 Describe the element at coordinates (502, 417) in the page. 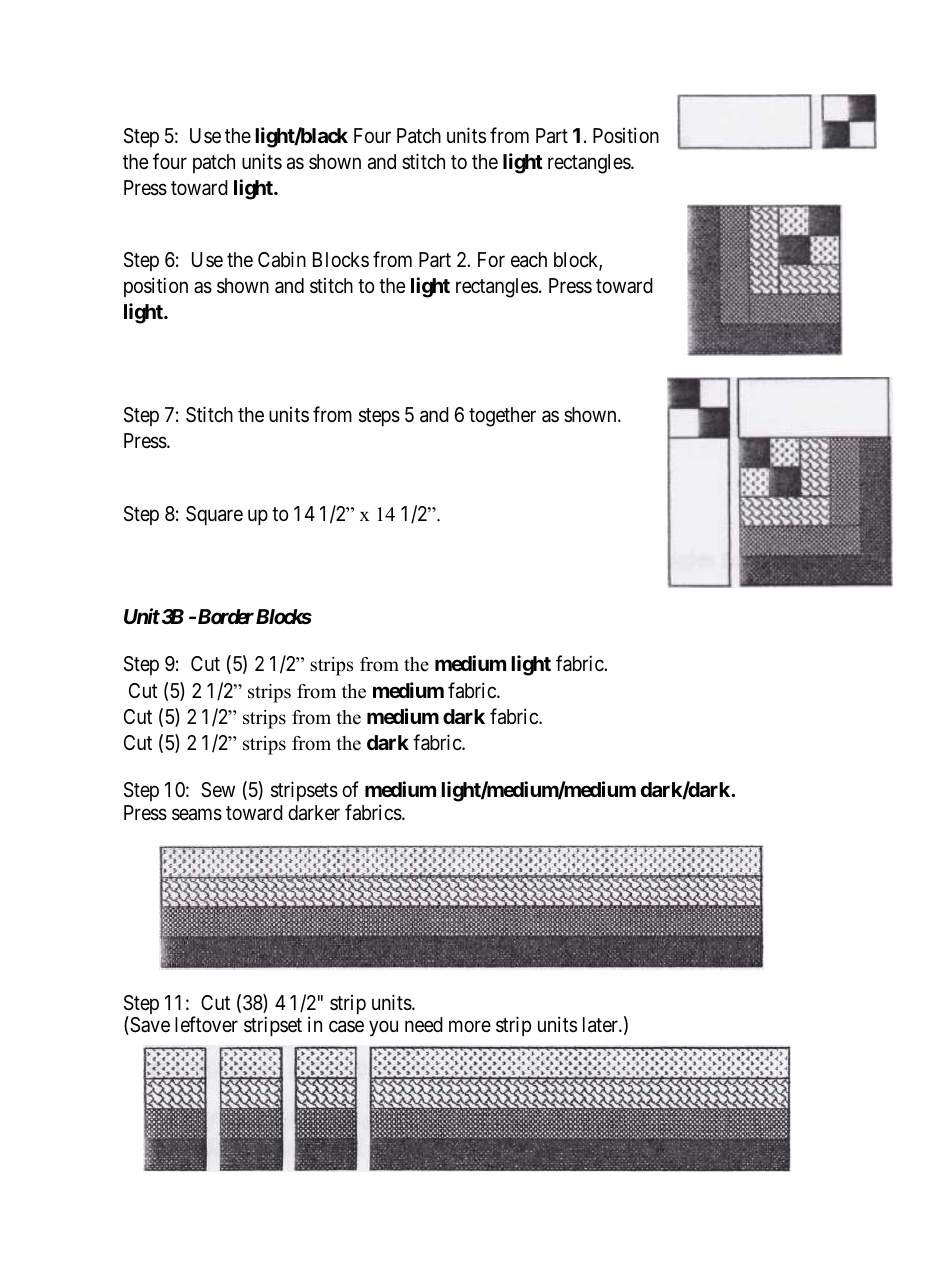

I see `together` at that location.
